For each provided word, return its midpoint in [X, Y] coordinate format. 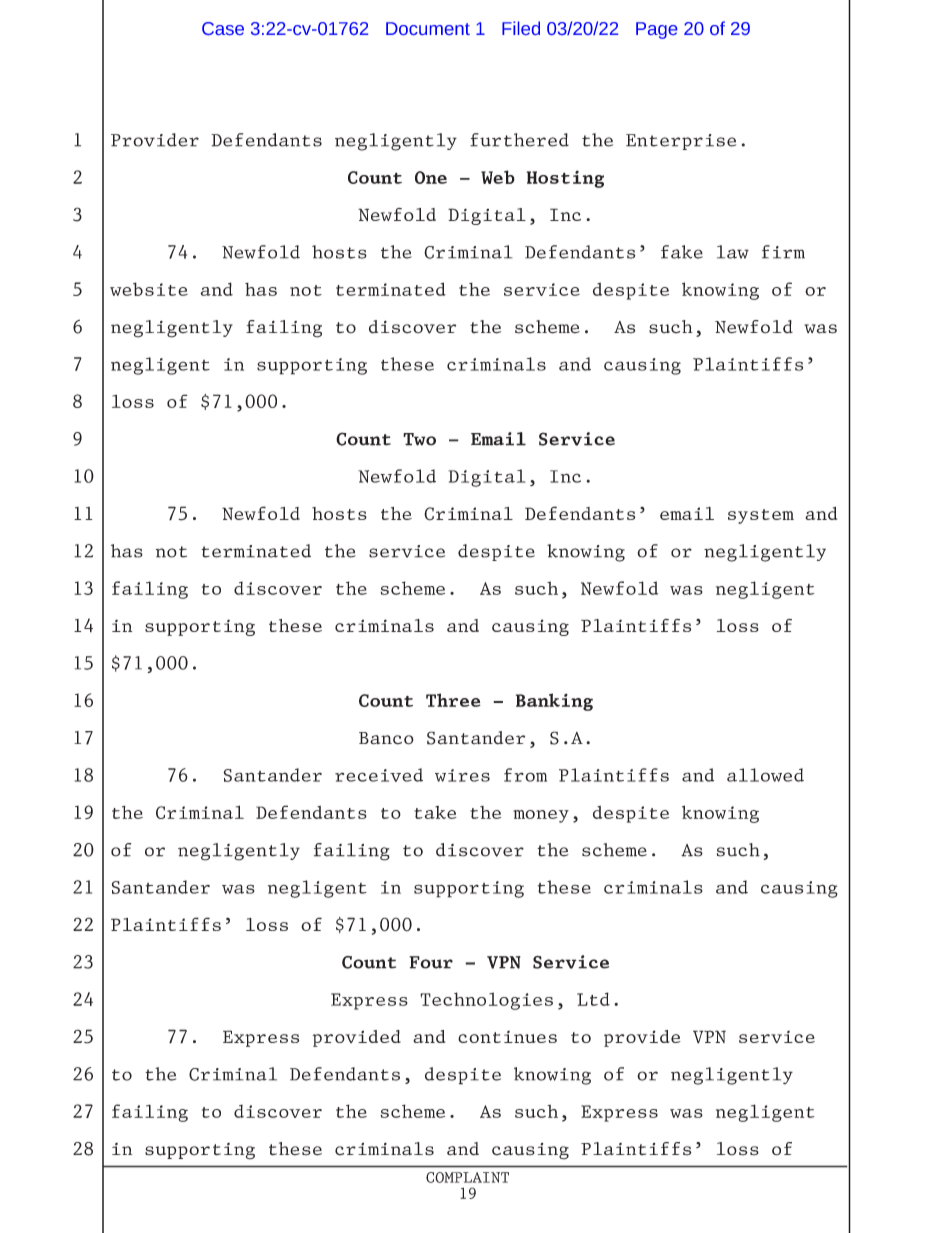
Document [428, 28]
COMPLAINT [467, 1177]
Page [656, 30]
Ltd [593, 999]
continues [507, 1036]
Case [223, 28]
